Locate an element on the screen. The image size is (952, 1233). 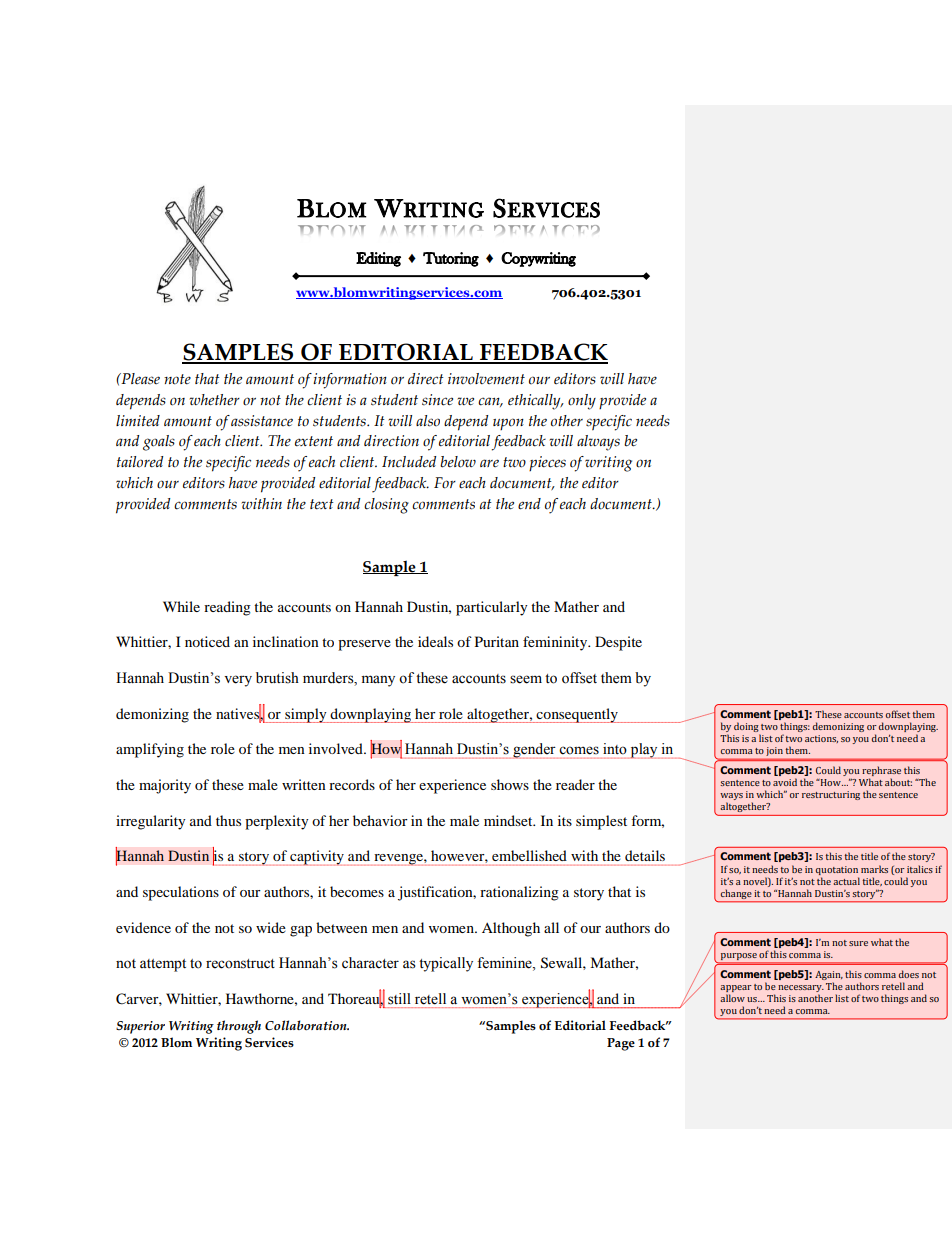
Tutoring is located at coordinates (451, 259).
